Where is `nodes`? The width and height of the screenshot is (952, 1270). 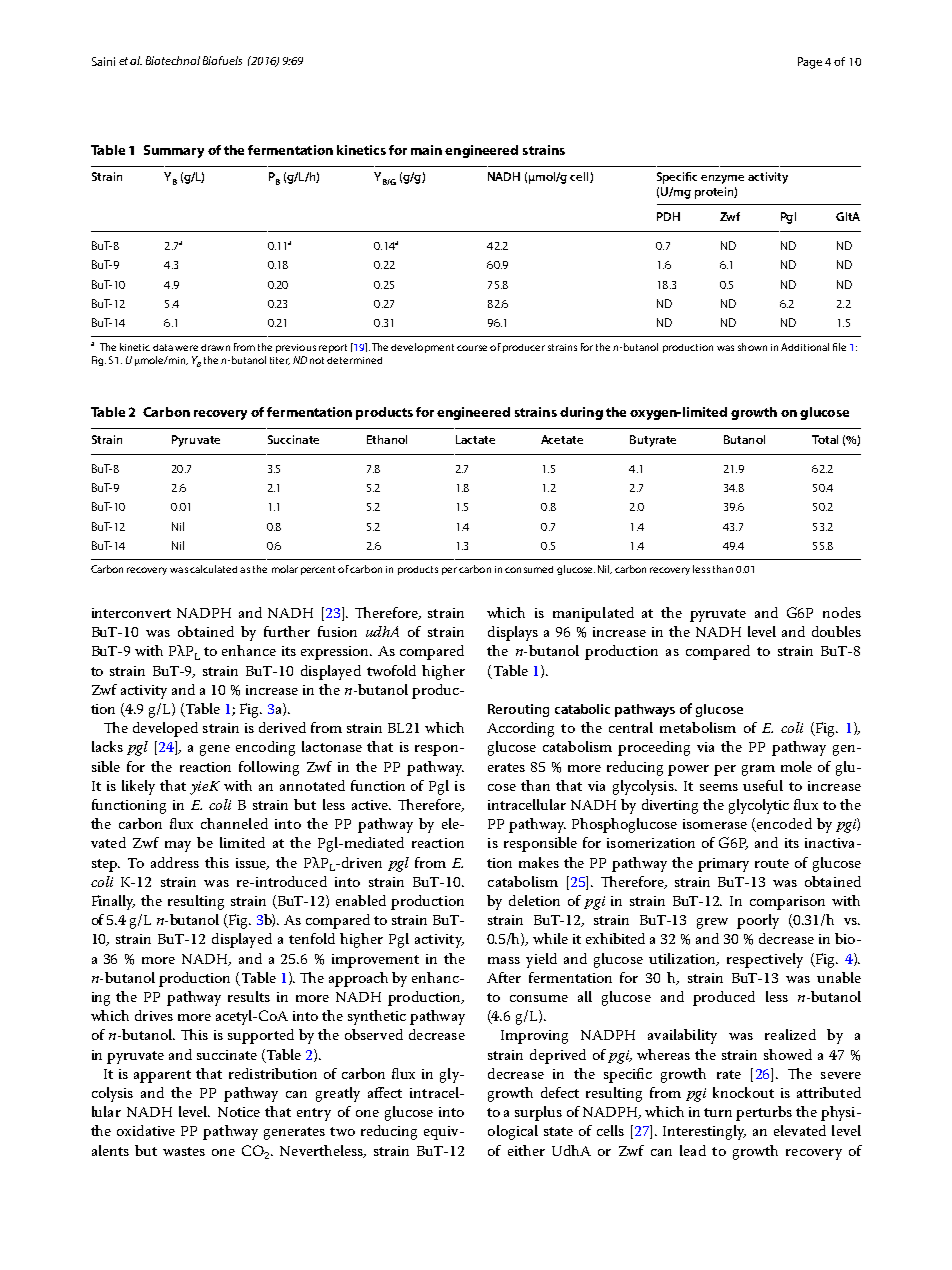 nodes is located at coordinates (842, 612).
